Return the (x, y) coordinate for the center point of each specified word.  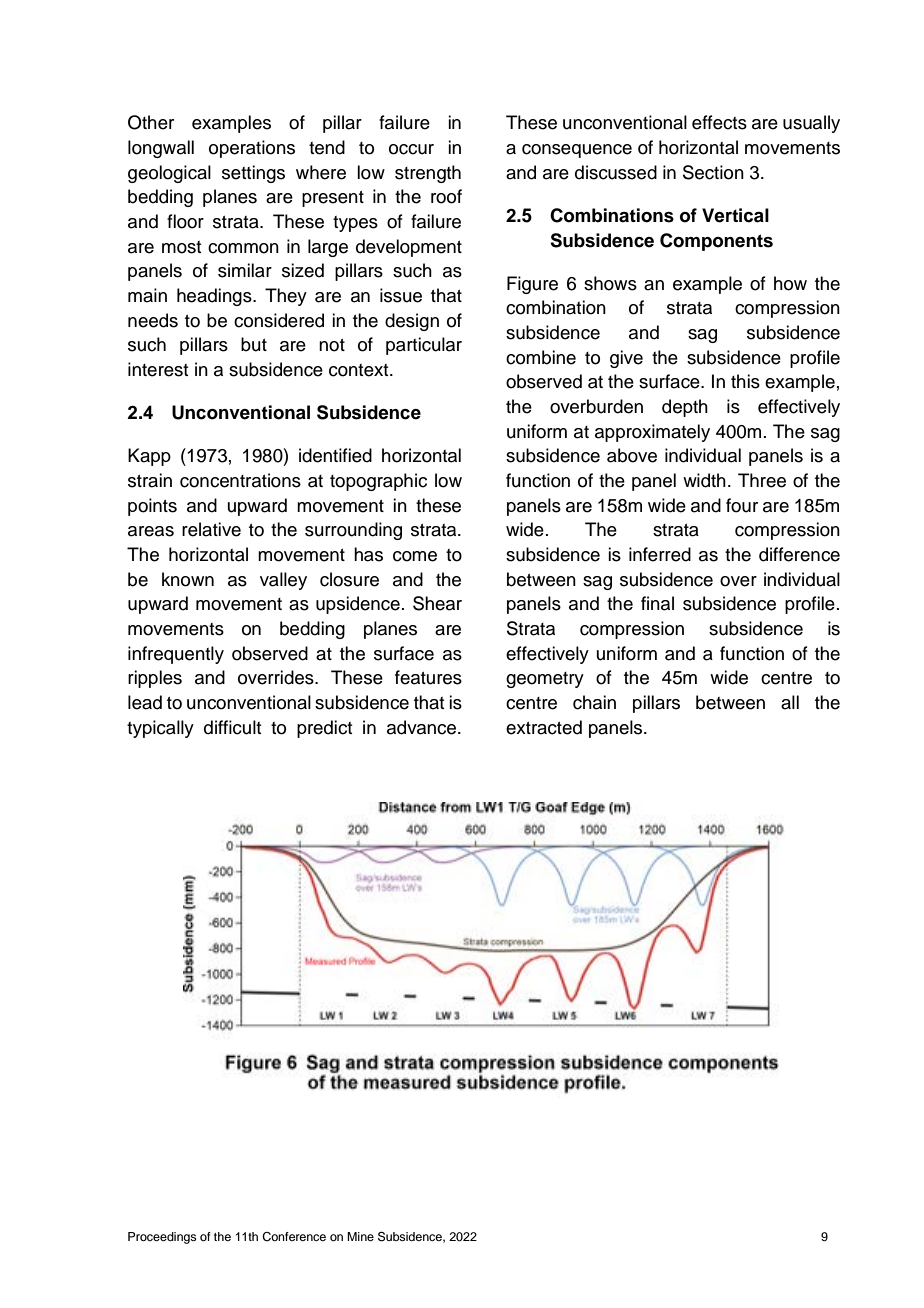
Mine (360, 1236)
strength (428, 174)
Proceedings (162, 1238)
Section (713, 172)
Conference (294, 1237)
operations (252, 149)
